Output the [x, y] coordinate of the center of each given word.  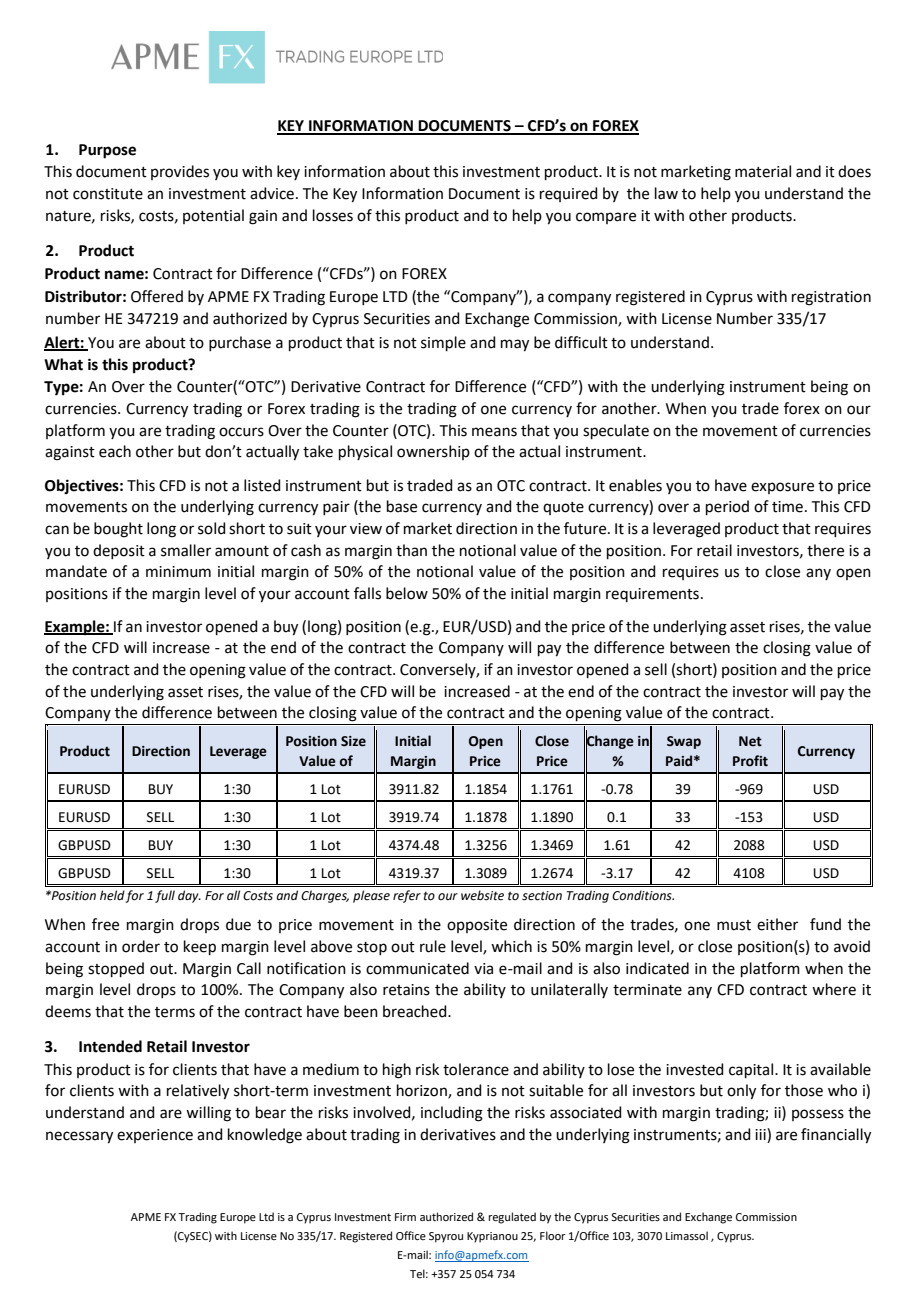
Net [750, 741]
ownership [433, 452]
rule [433, 946]
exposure [782, 488]
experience [155, 1136]
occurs [241, 432]
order [141, 946]
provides [180, 172]
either [777, 924]
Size [353, 741]
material [763, 171]
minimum [178, 572]
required [569, 194]
